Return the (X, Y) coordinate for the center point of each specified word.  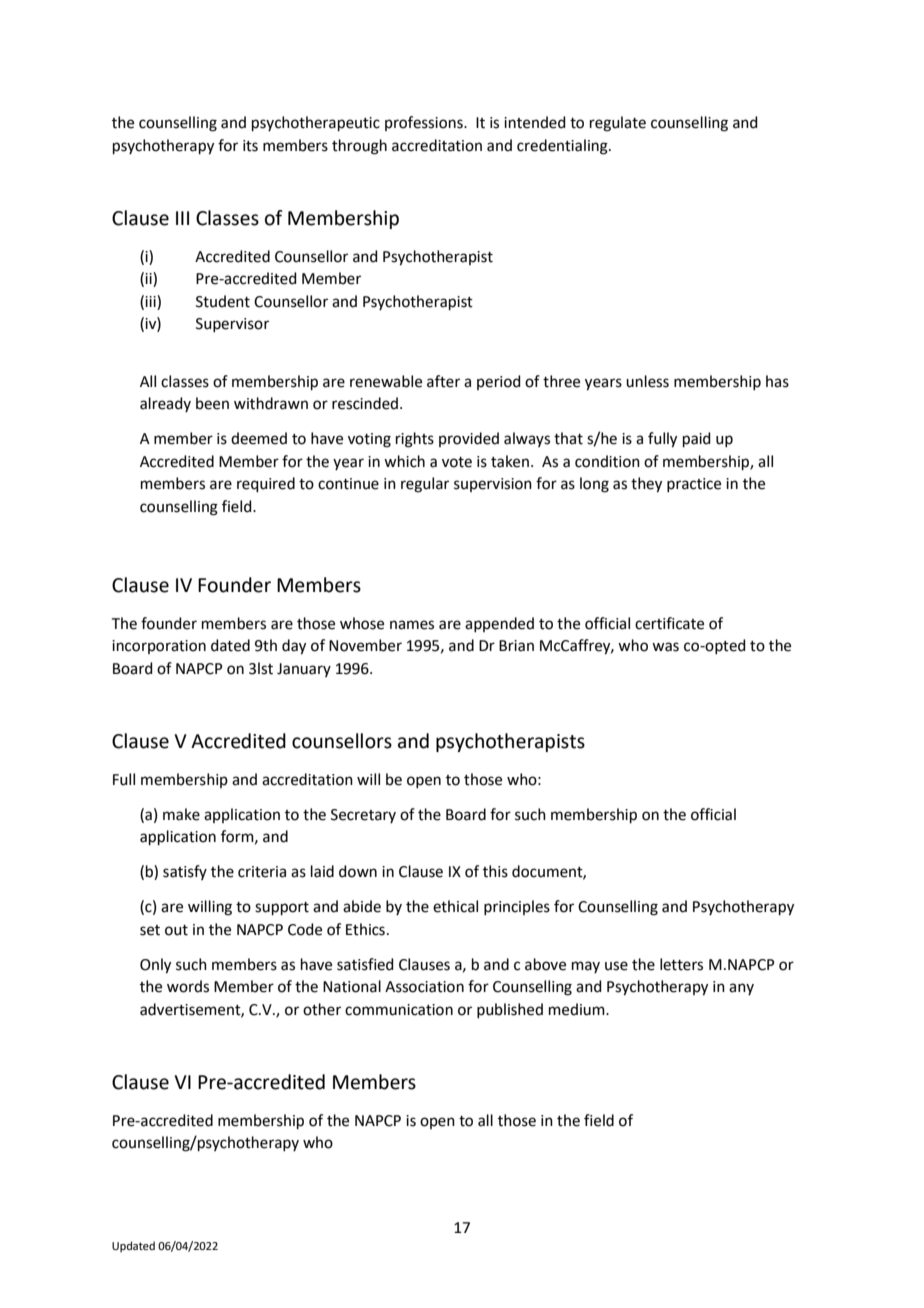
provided (469, 439)
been (212, 403)
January (304, 670)
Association (424, 987)
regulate (618, 124)
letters (681, 964)
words (188, 986)
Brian (516, 646)
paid (697, 439)
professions (425, 123)
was (665, 647)
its (250, 146)
